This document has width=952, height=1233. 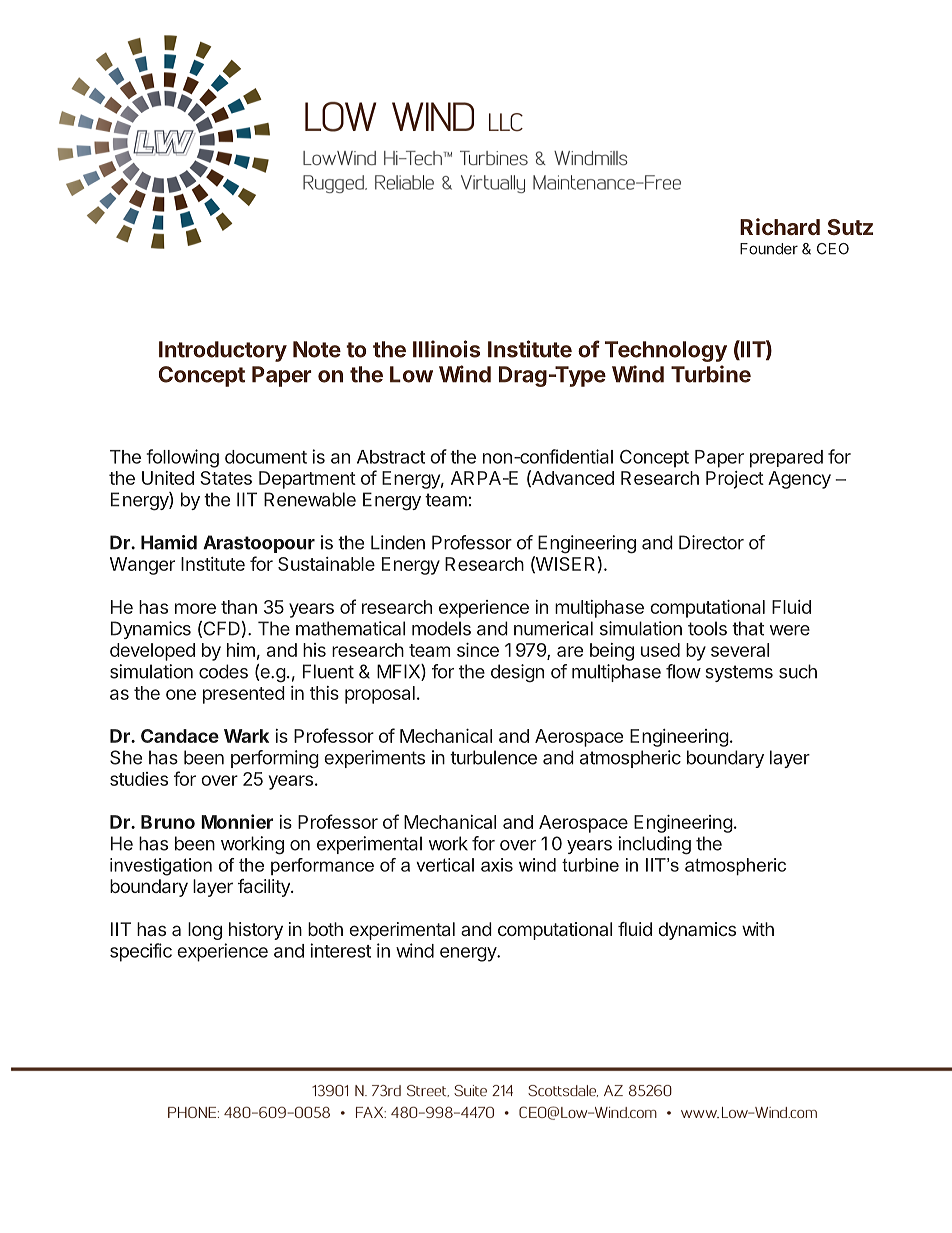 I want to click on Illinois, so click(x=446, y=349).
